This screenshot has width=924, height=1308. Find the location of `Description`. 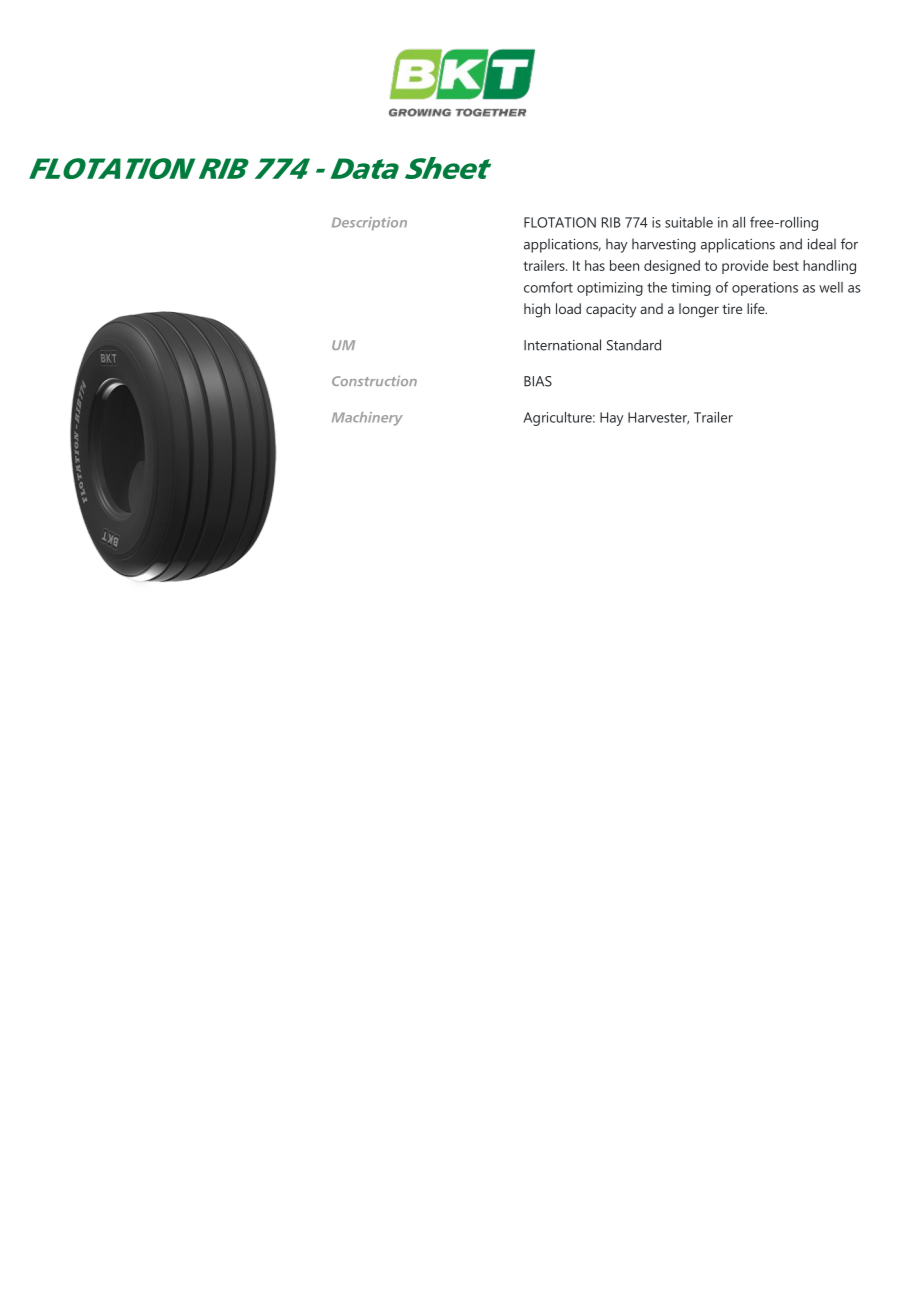

Description is located at coordinates (369, 224).
